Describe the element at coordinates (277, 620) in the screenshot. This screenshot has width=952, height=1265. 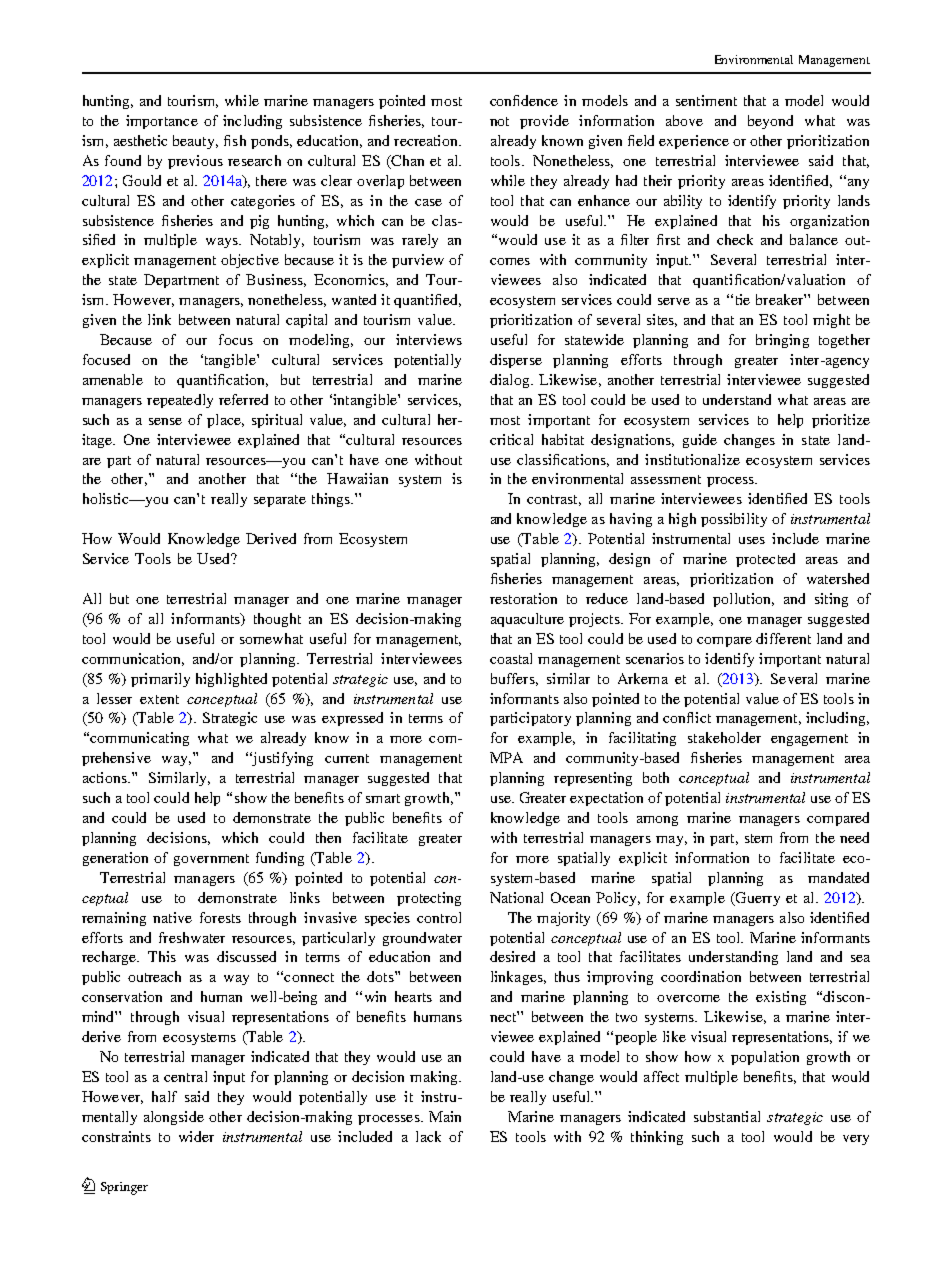
I see `thought` at that location.
